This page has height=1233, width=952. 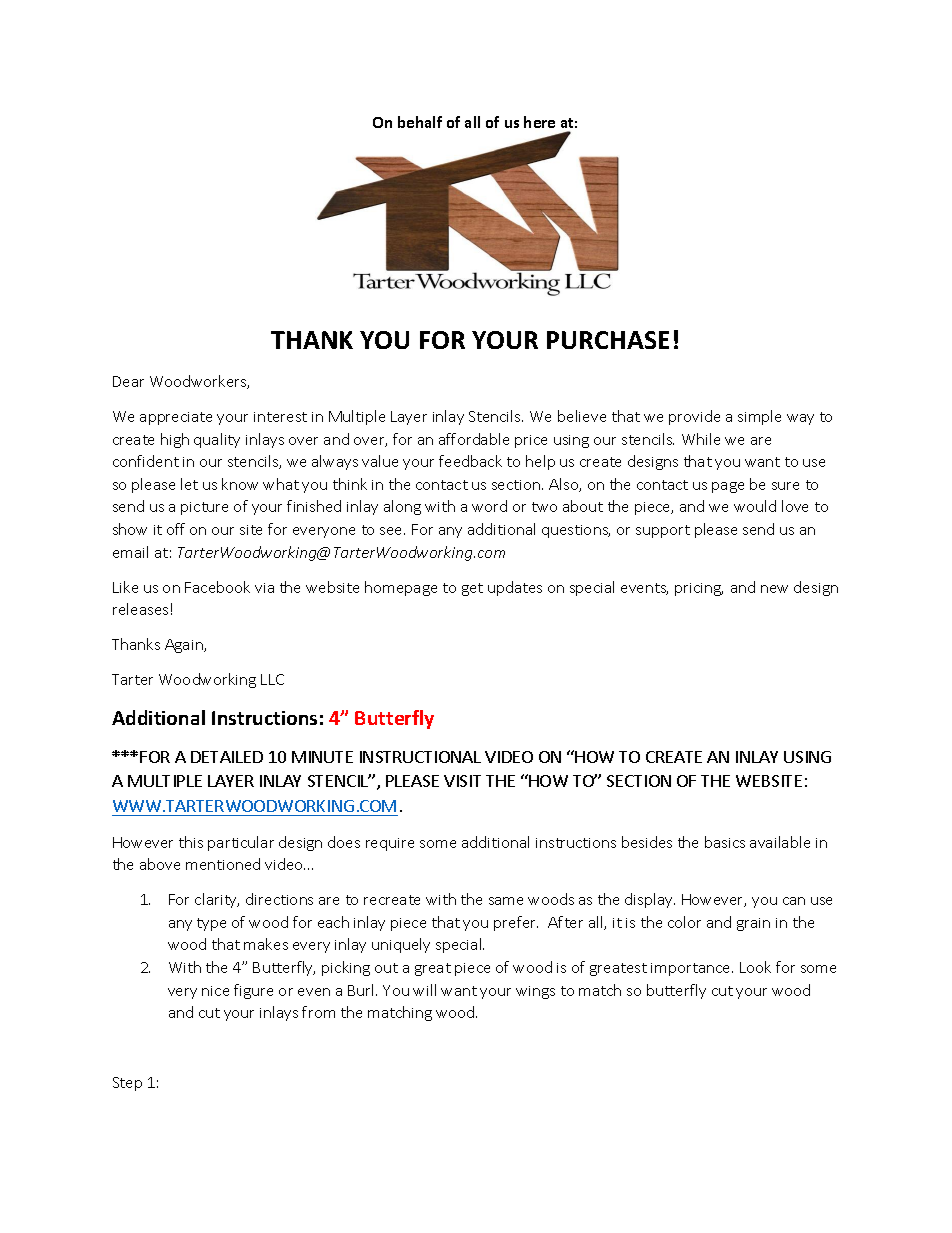 What do you see at coordinates (472, 589) in the page?
I see `get` at bounding box center [472, 589].
